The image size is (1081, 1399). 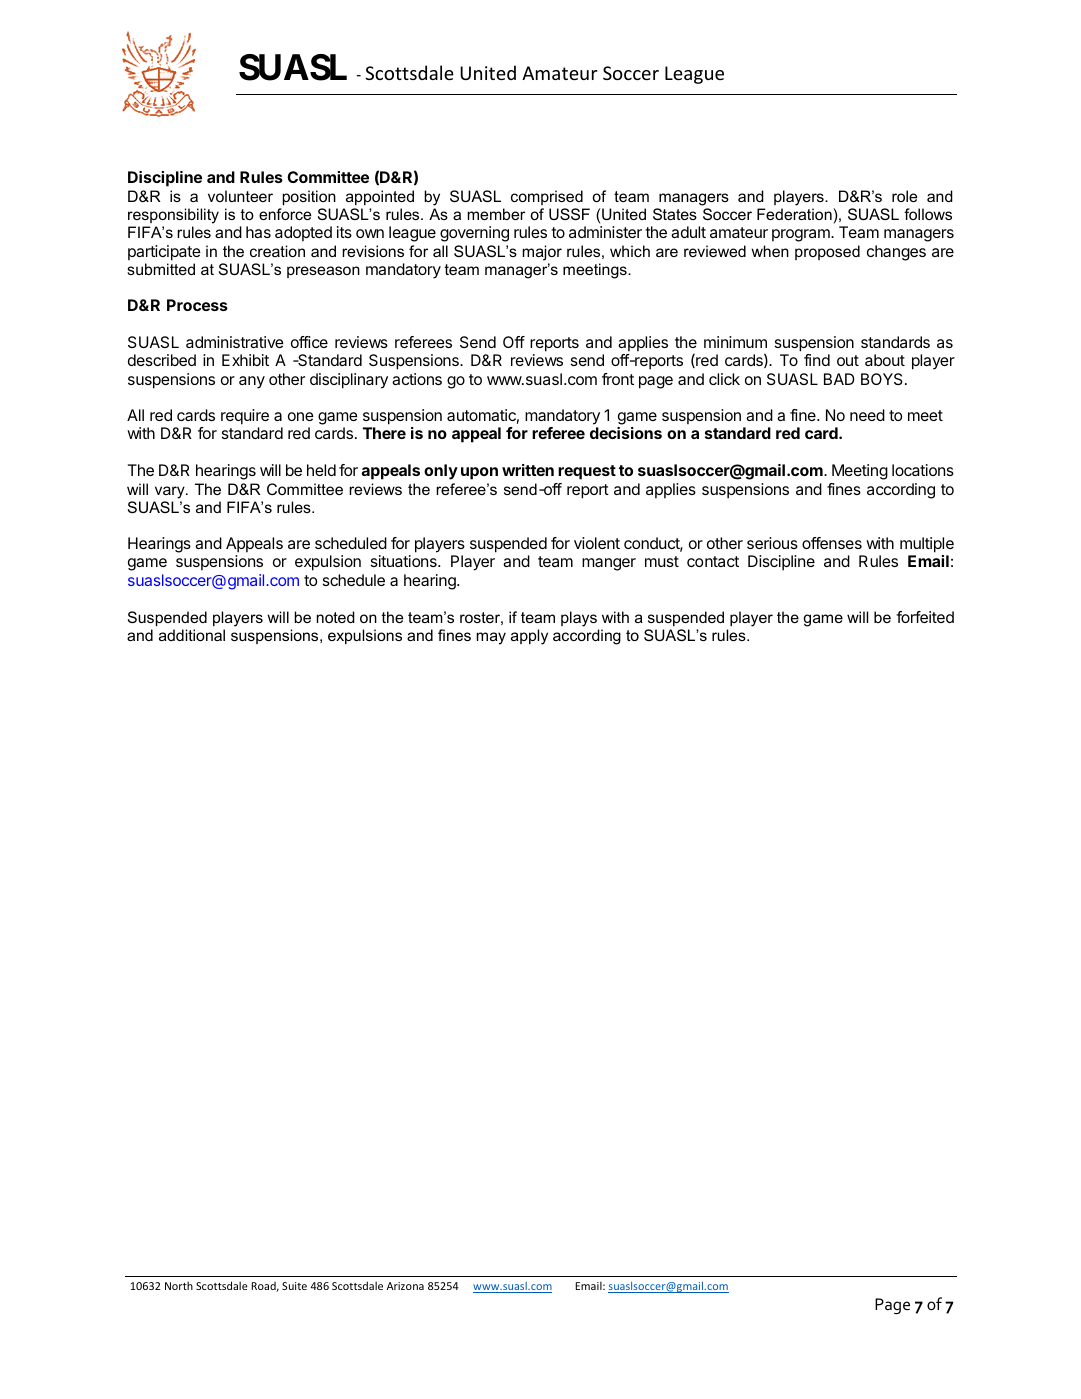 What do you see at coordinates (179, 1285) in the page?
I see `North` at bounding box center [179, 1285].
